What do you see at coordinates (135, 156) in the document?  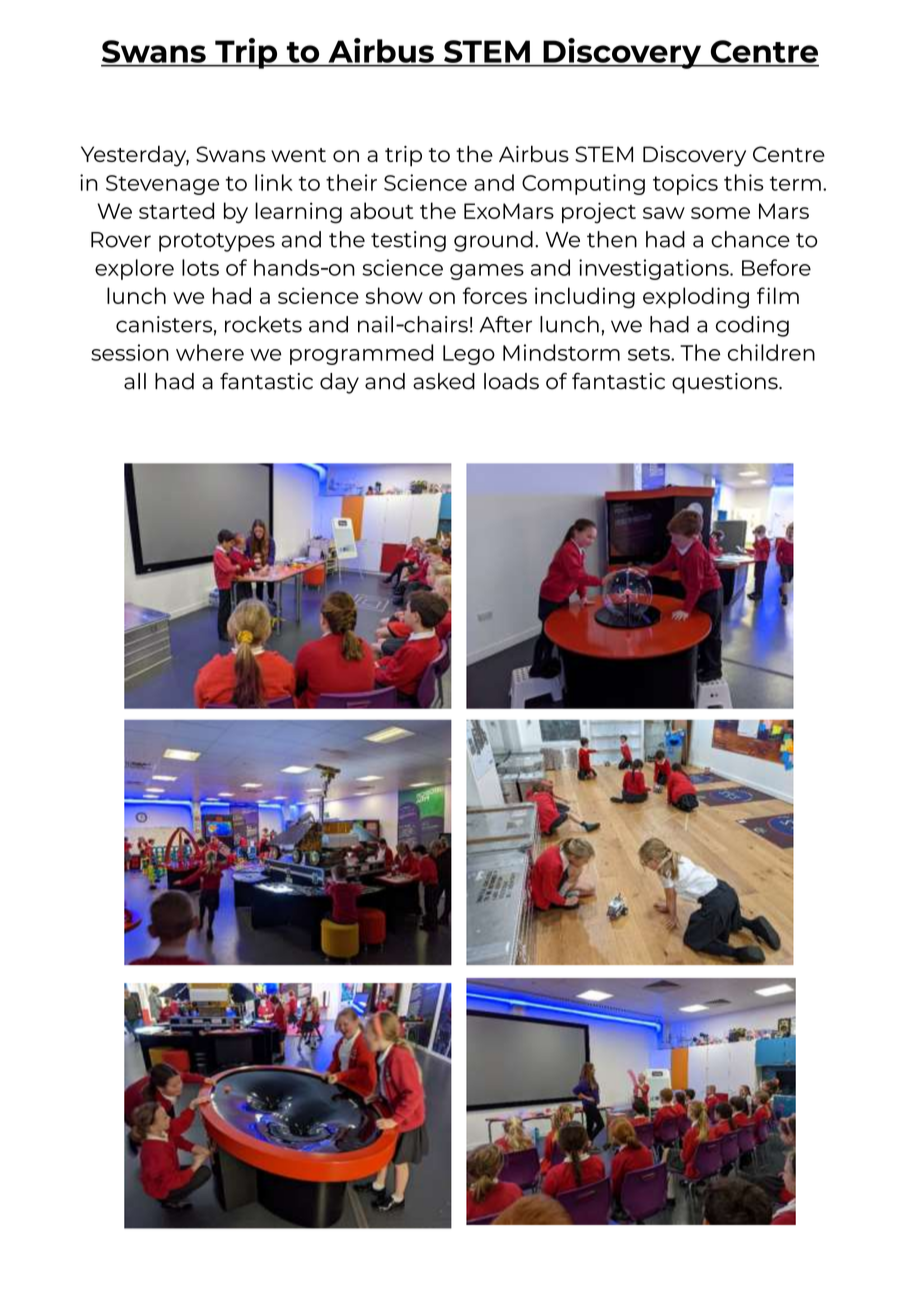 I see `Yesterday` at bounding box center [135, 156].
